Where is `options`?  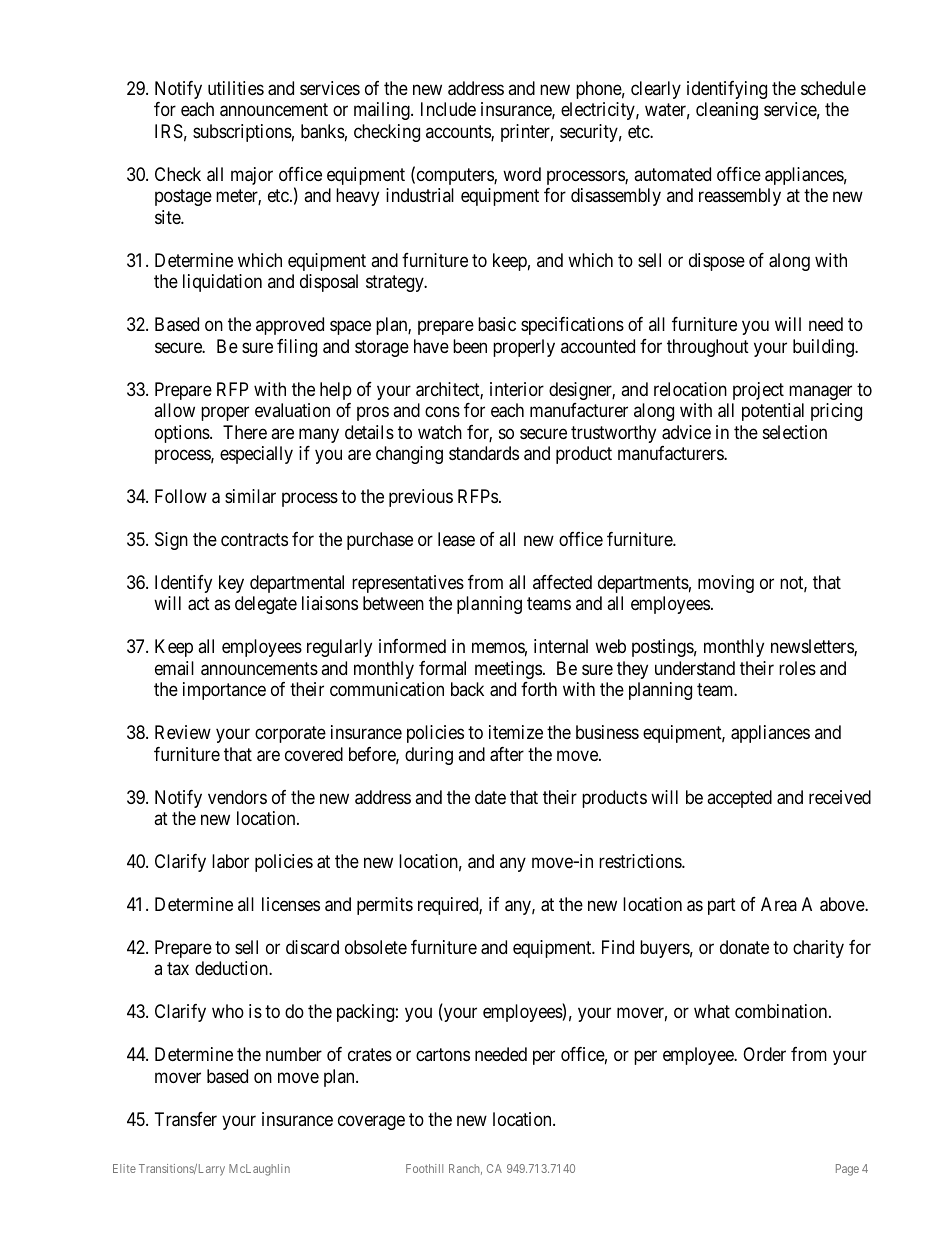
options is located at coordinates (183, 434).
